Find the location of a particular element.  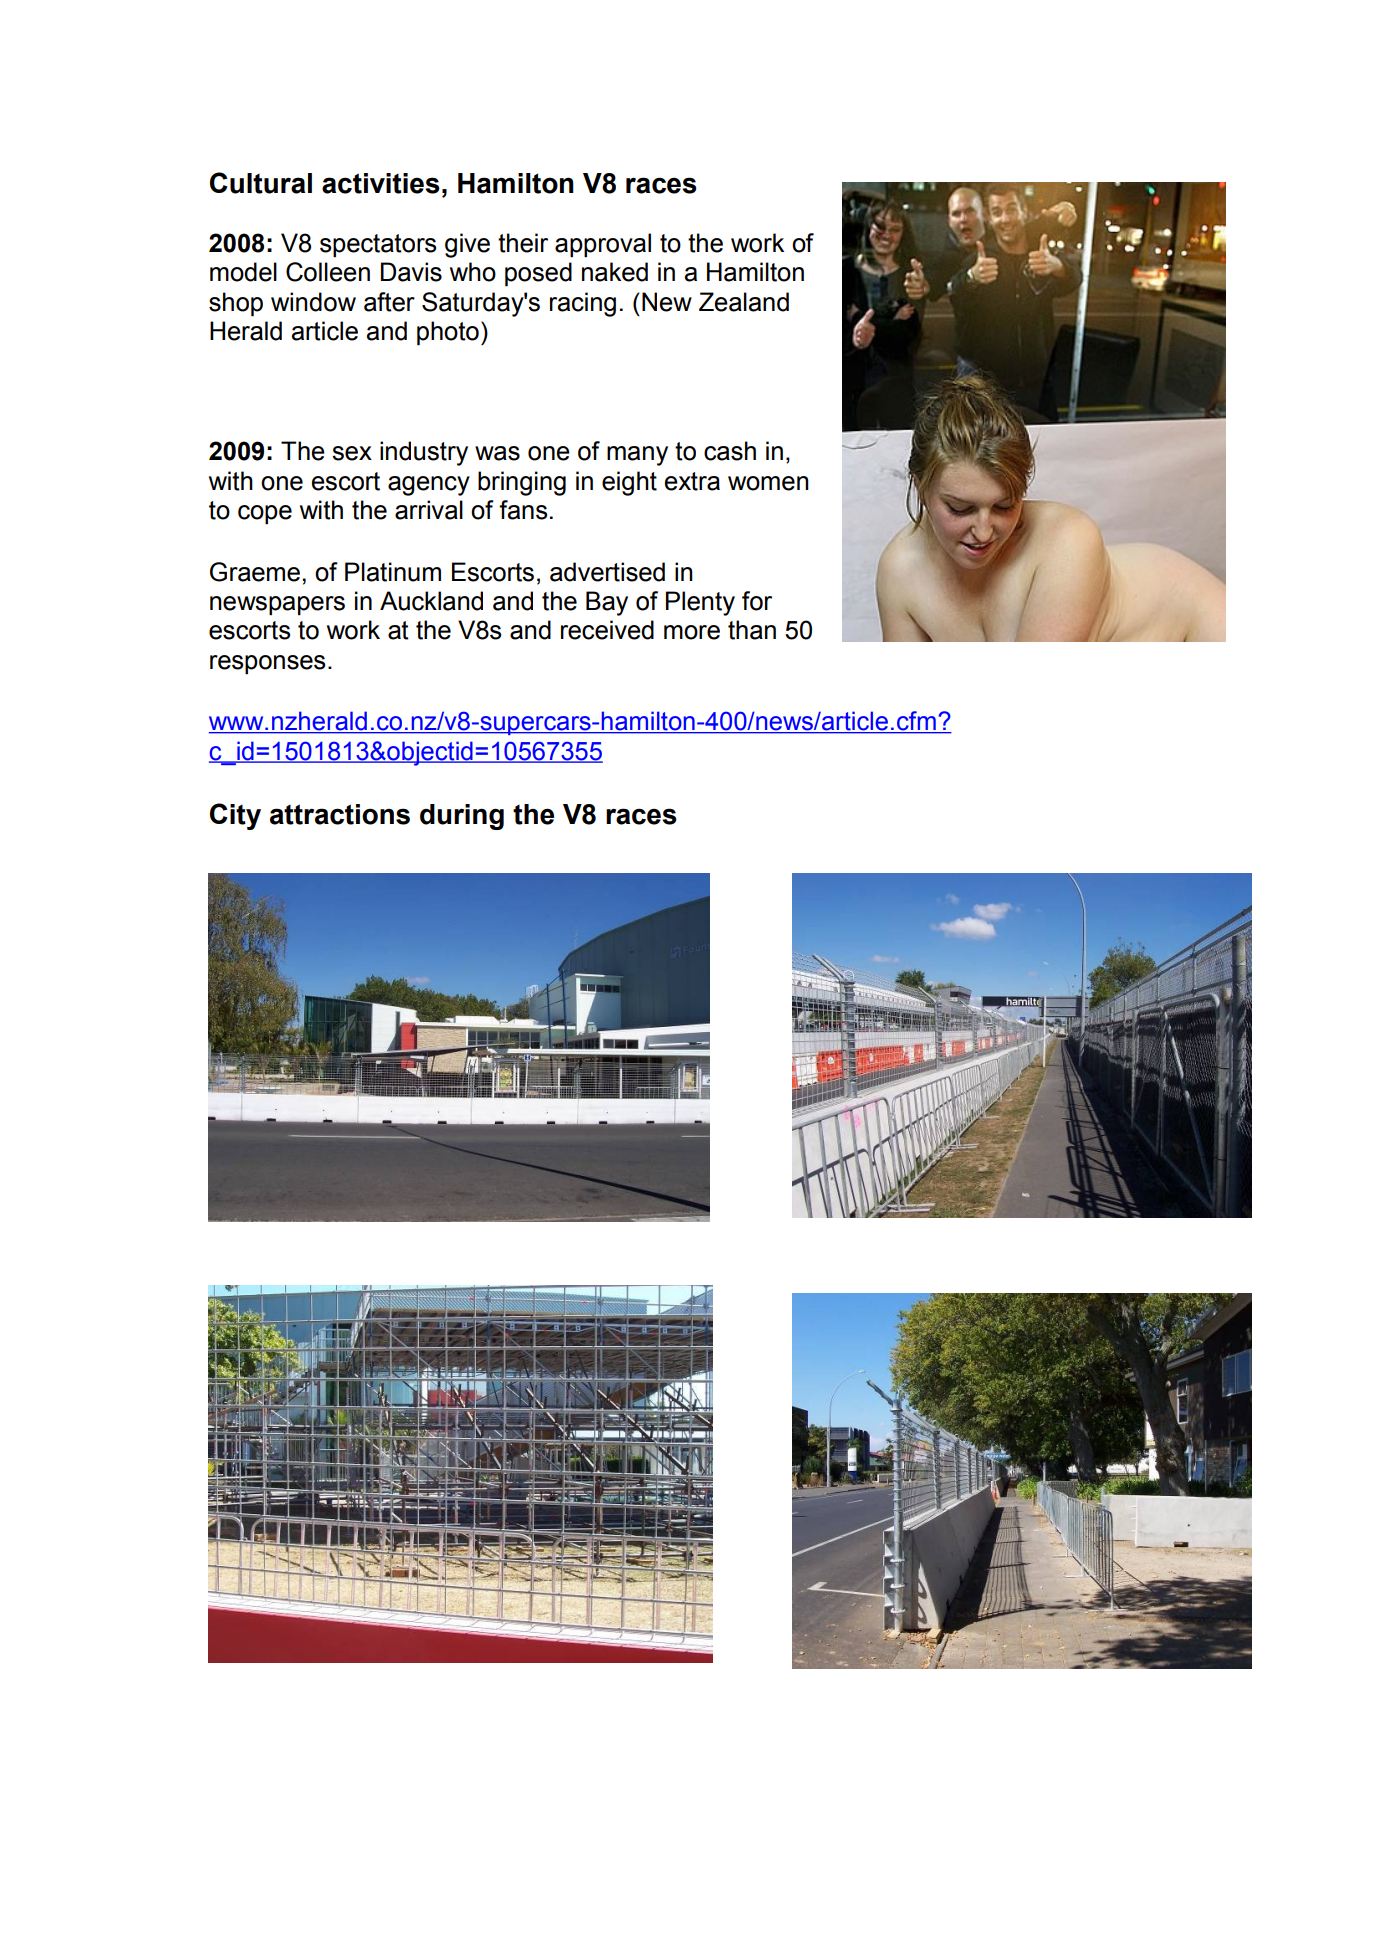

Cultural is located at coordinates (261, 183).
